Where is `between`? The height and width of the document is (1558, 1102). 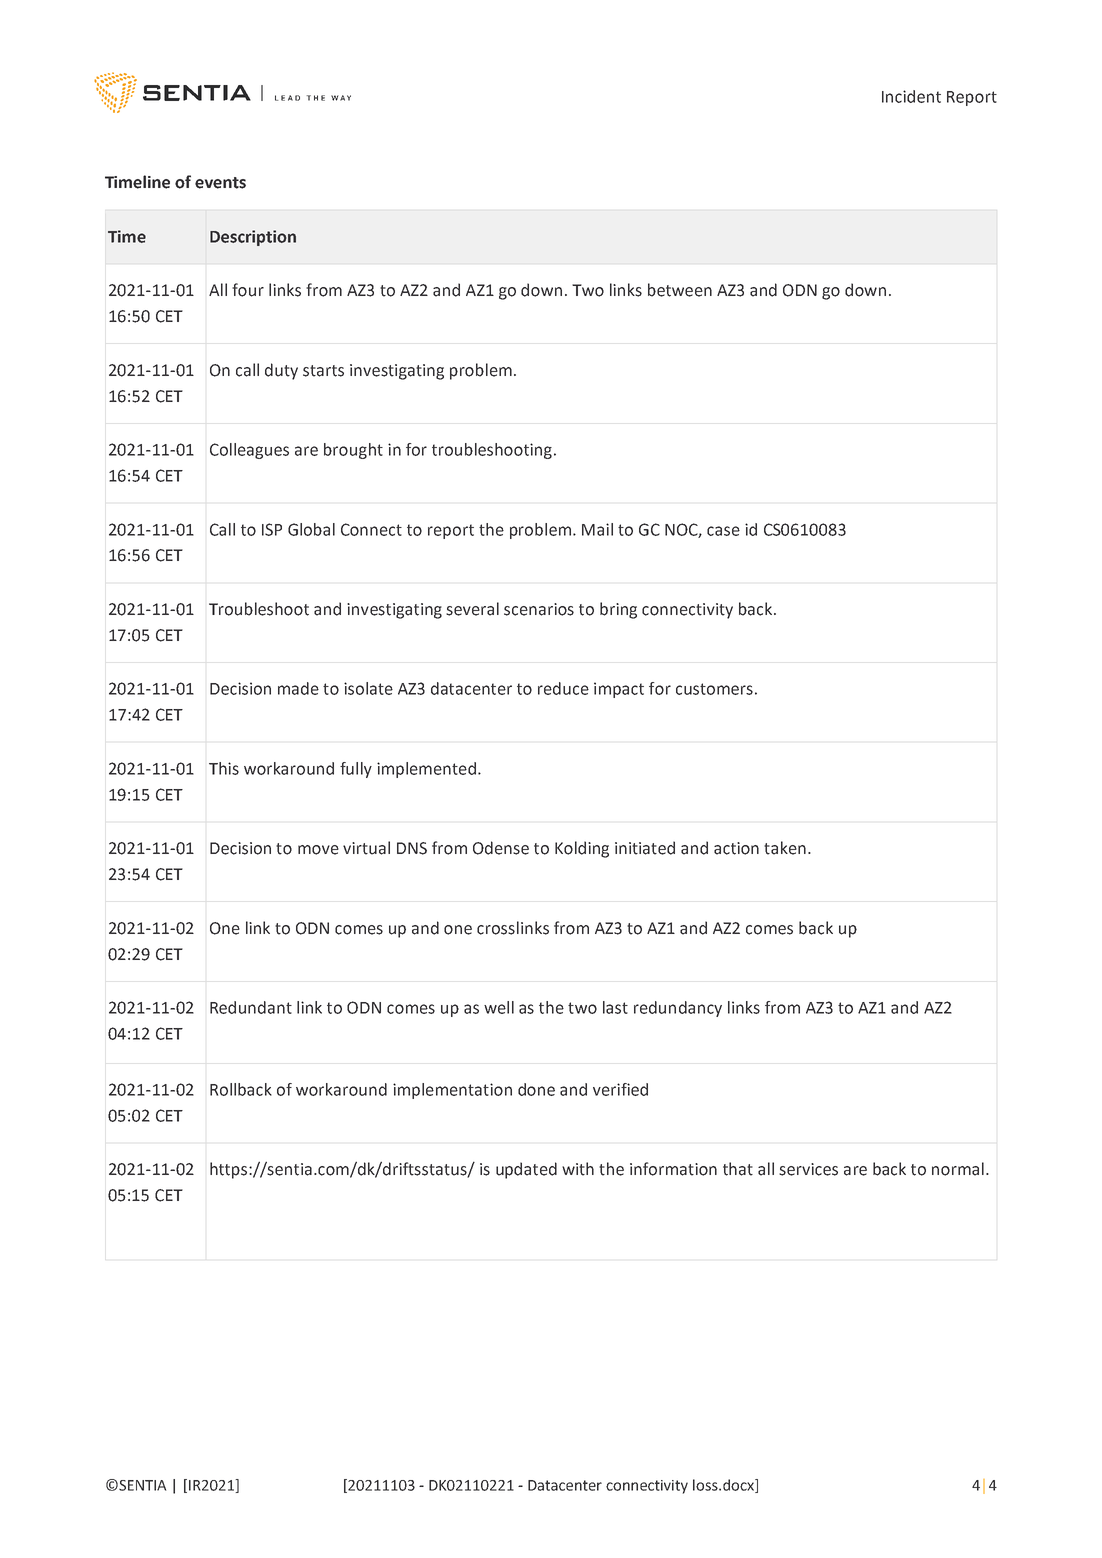
between is located at coordinates (680, 290).
